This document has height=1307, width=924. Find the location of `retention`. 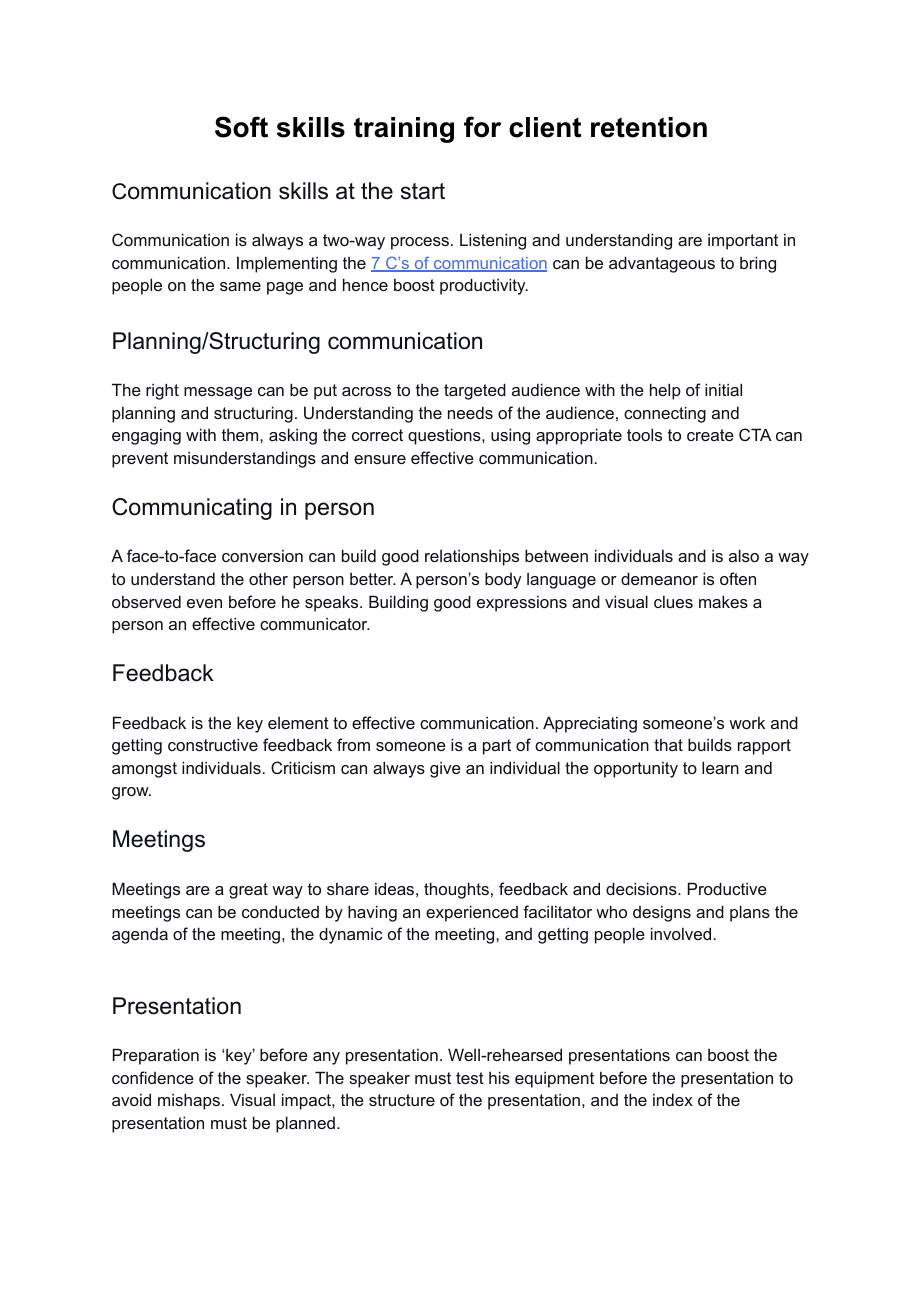

retention is located at coordinates (649, 127).
